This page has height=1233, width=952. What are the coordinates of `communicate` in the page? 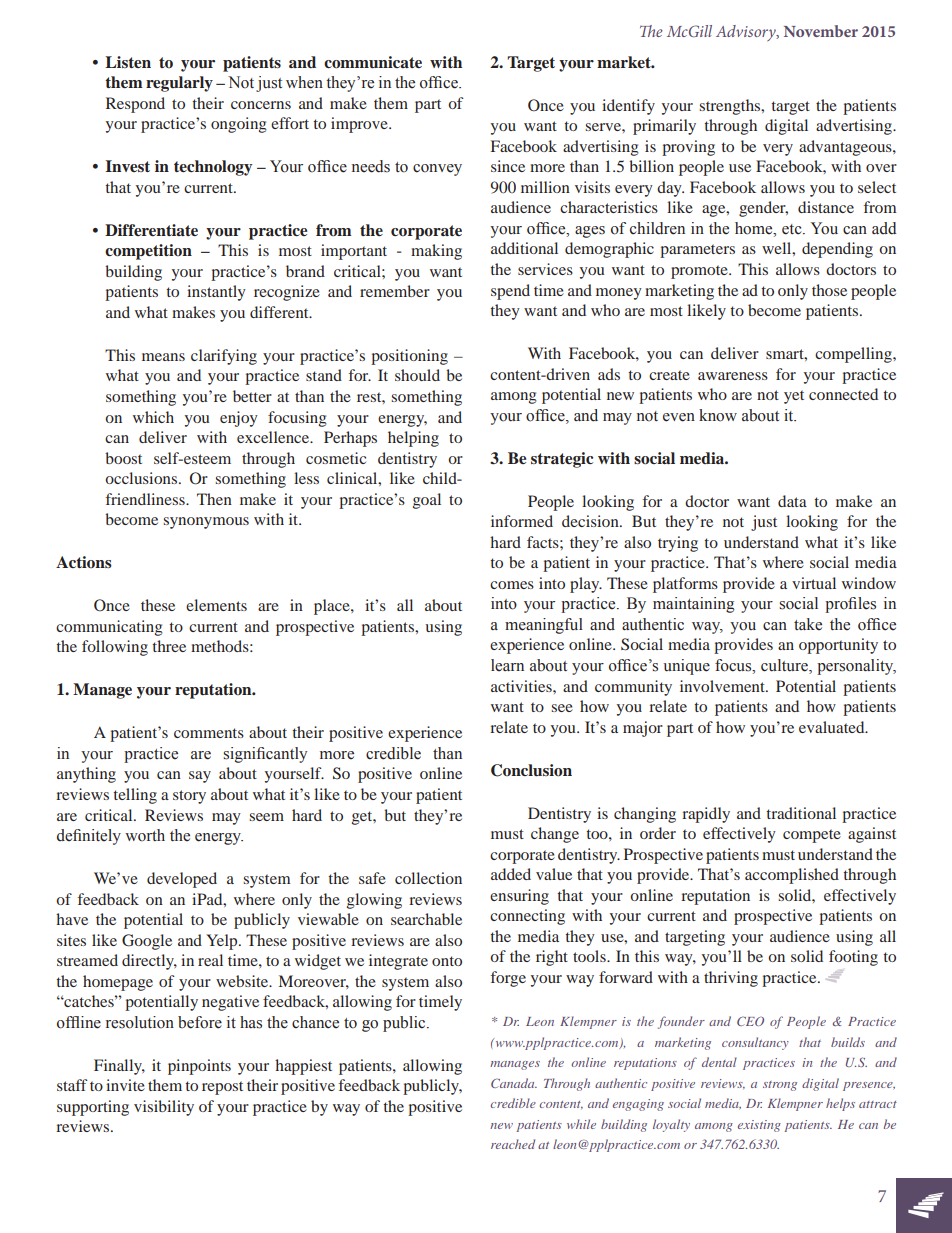 It's located at (373, 62).
